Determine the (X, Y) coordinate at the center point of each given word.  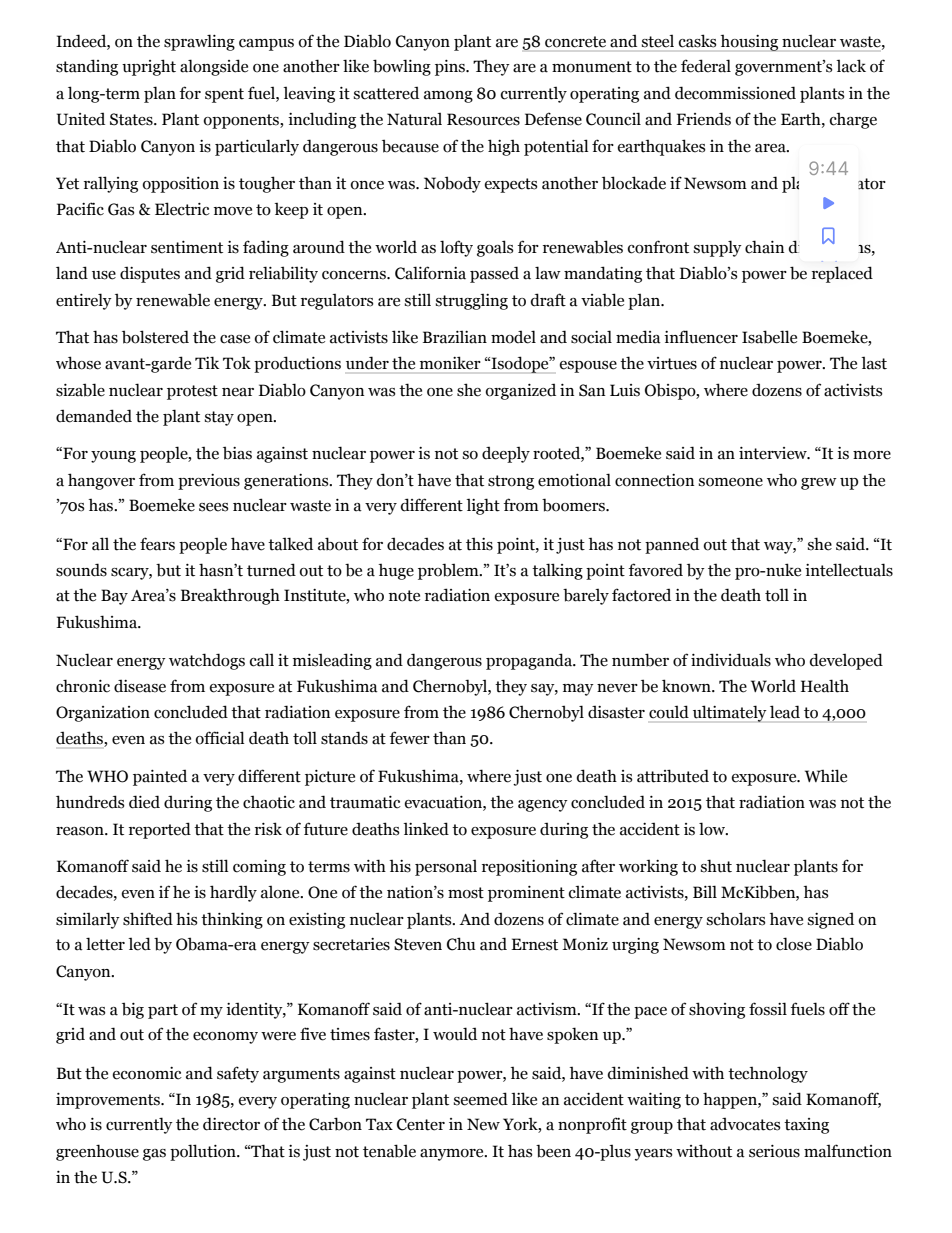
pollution (204, 1152)
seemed (481, 1099)
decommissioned (735, 93)
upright (149, 67)
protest (192, 392)
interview (774, 453)
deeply (506, 454)
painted (160, 777)
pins (451, 68)
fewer (409, 738)
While (826, 776)
